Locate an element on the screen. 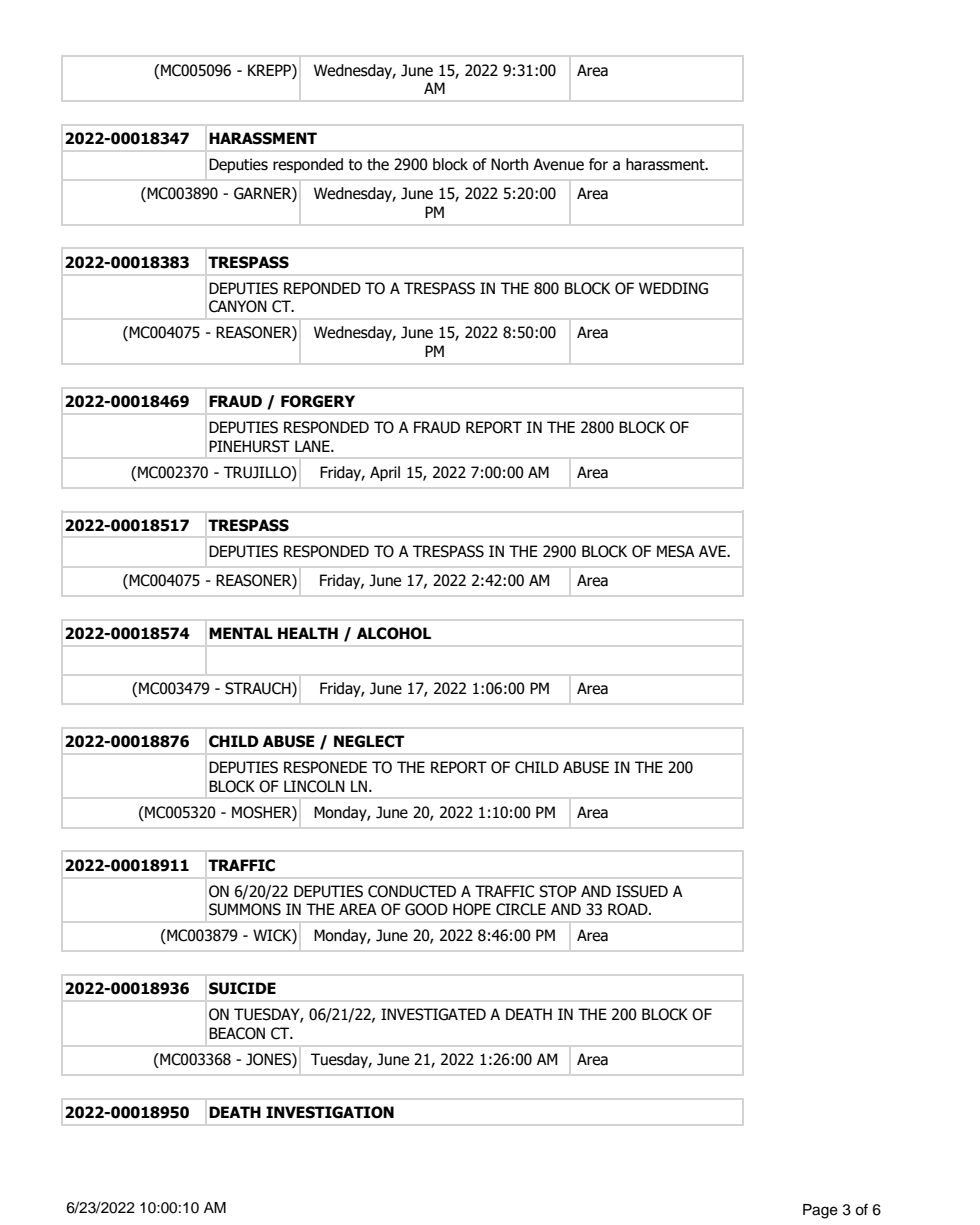 The height and width of the screenshot is (1225, 980). ROAD is located at coordinates (629, 909).
